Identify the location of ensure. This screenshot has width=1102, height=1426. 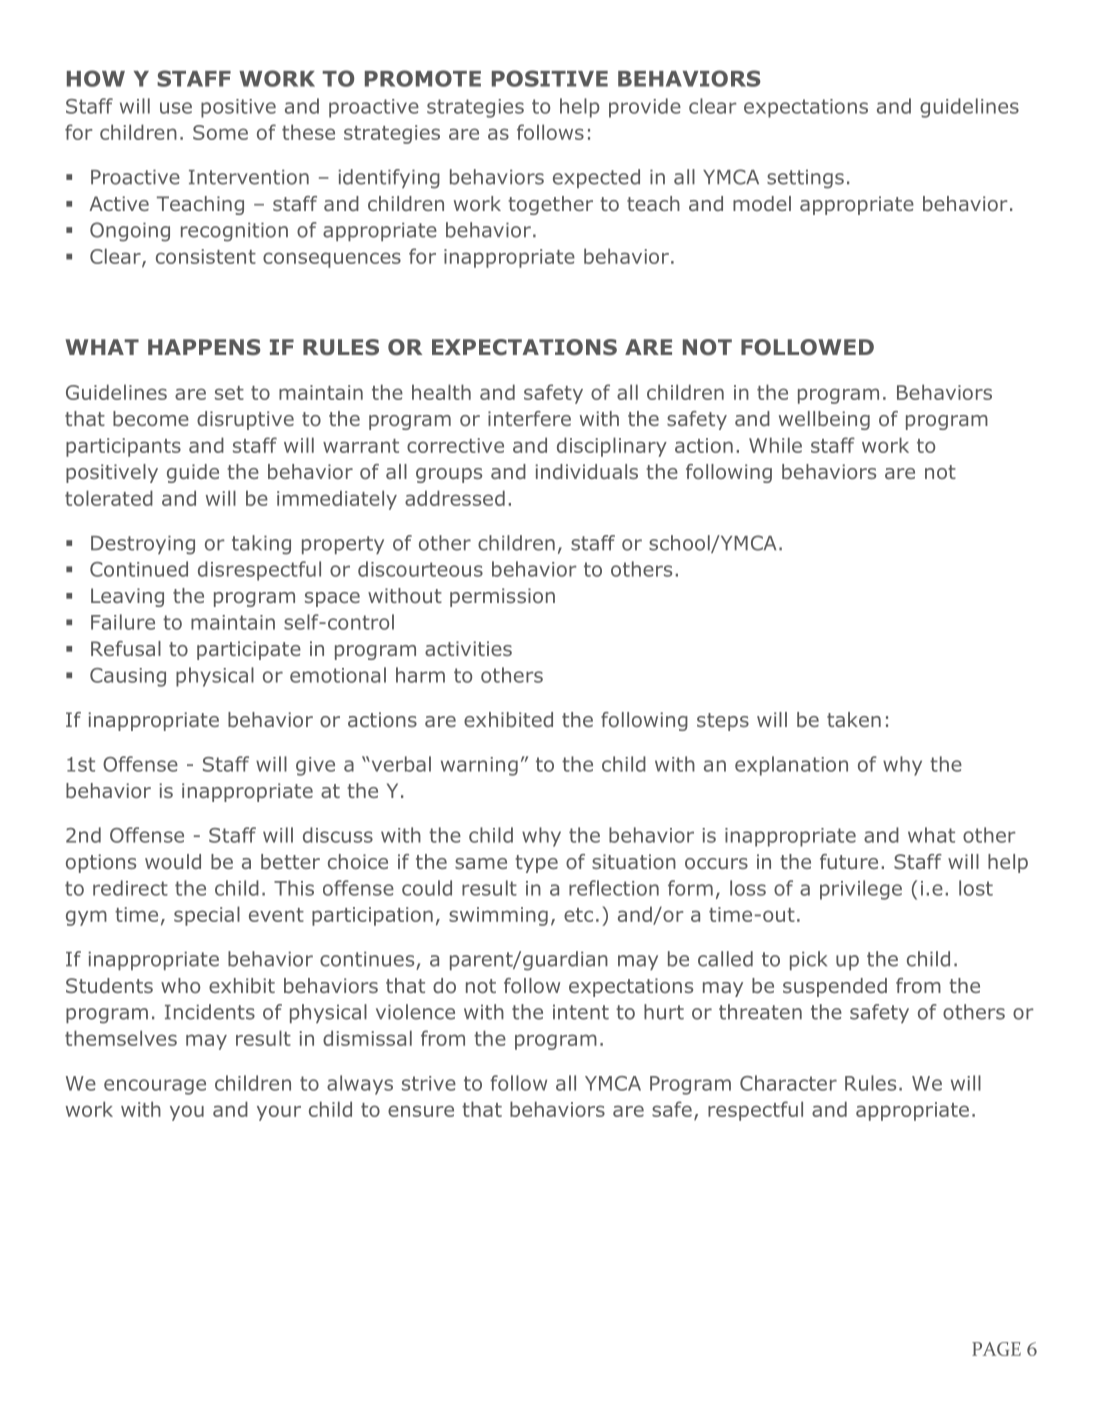
(421, 1111).
